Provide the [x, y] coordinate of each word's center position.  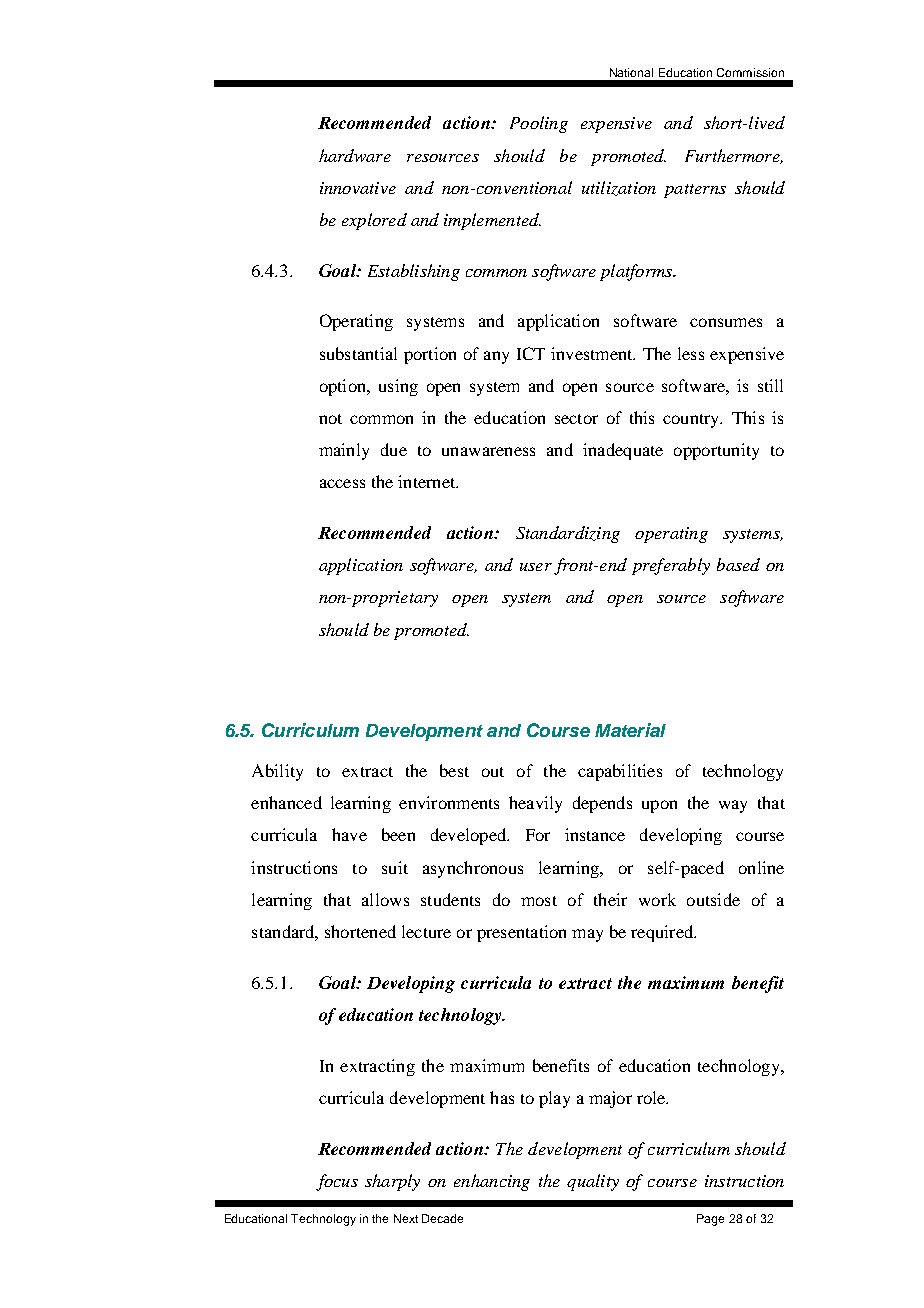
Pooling [539, 124]
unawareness [488, 451]
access [342, 483]
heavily [535, 804]
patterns [695, 191]
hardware [355, 155]
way [733, 806]
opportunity [716, 451]
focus [337, 1182]
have [349, 834]
